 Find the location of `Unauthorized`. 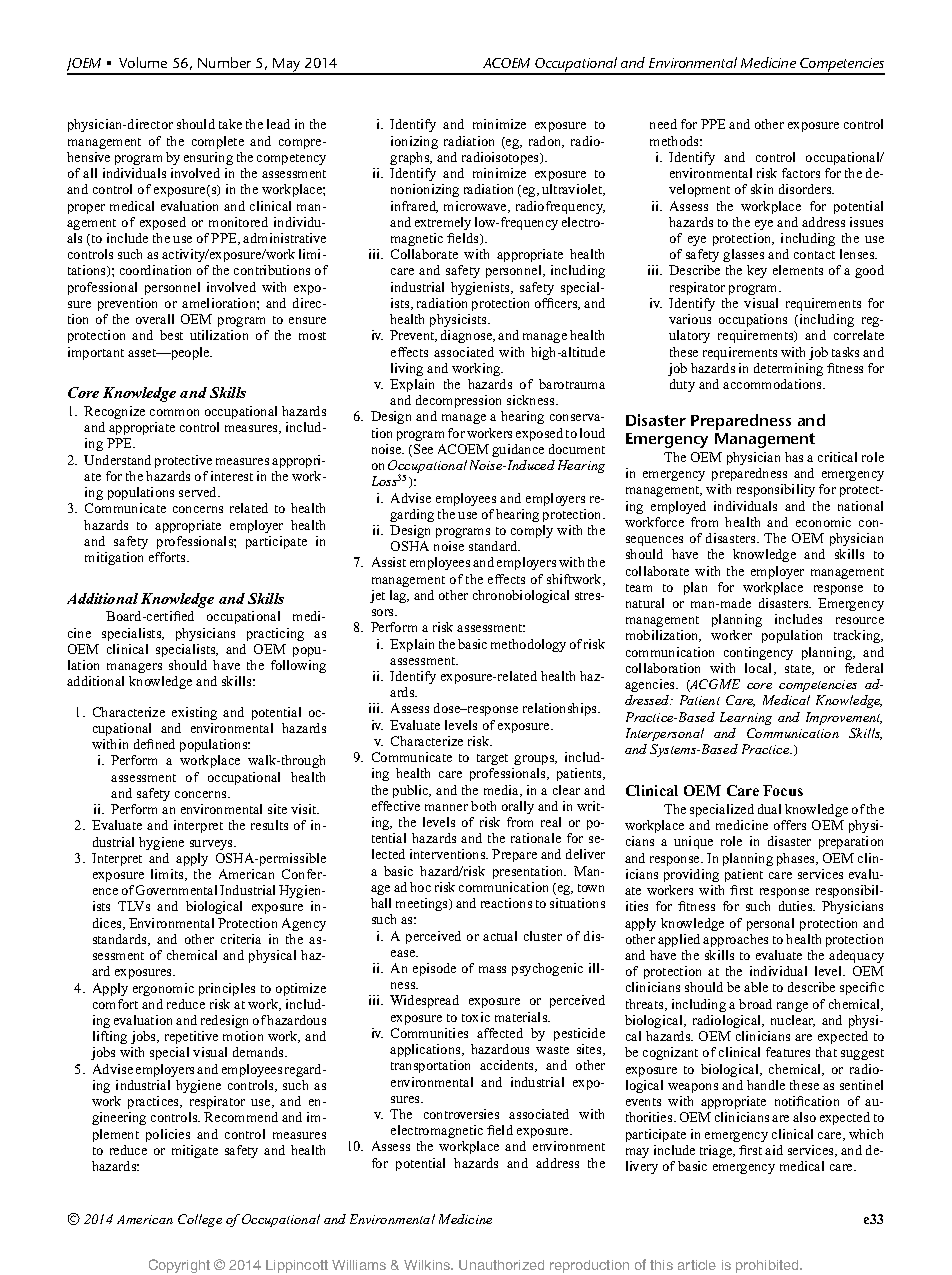

Unauthorized is located at coordinates (501, 1265).
